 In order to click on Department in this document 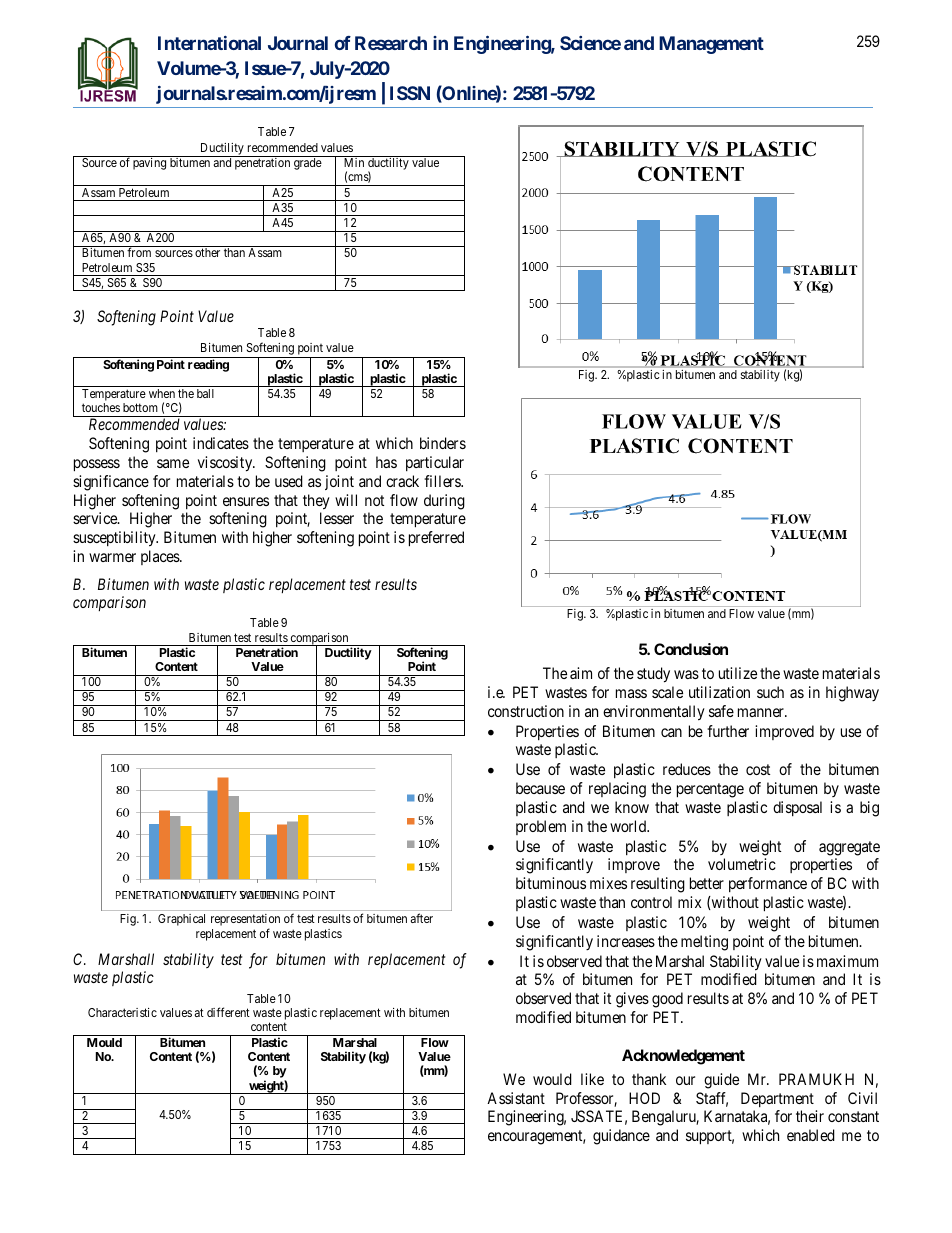, I will do `click(777, 1099)`.
